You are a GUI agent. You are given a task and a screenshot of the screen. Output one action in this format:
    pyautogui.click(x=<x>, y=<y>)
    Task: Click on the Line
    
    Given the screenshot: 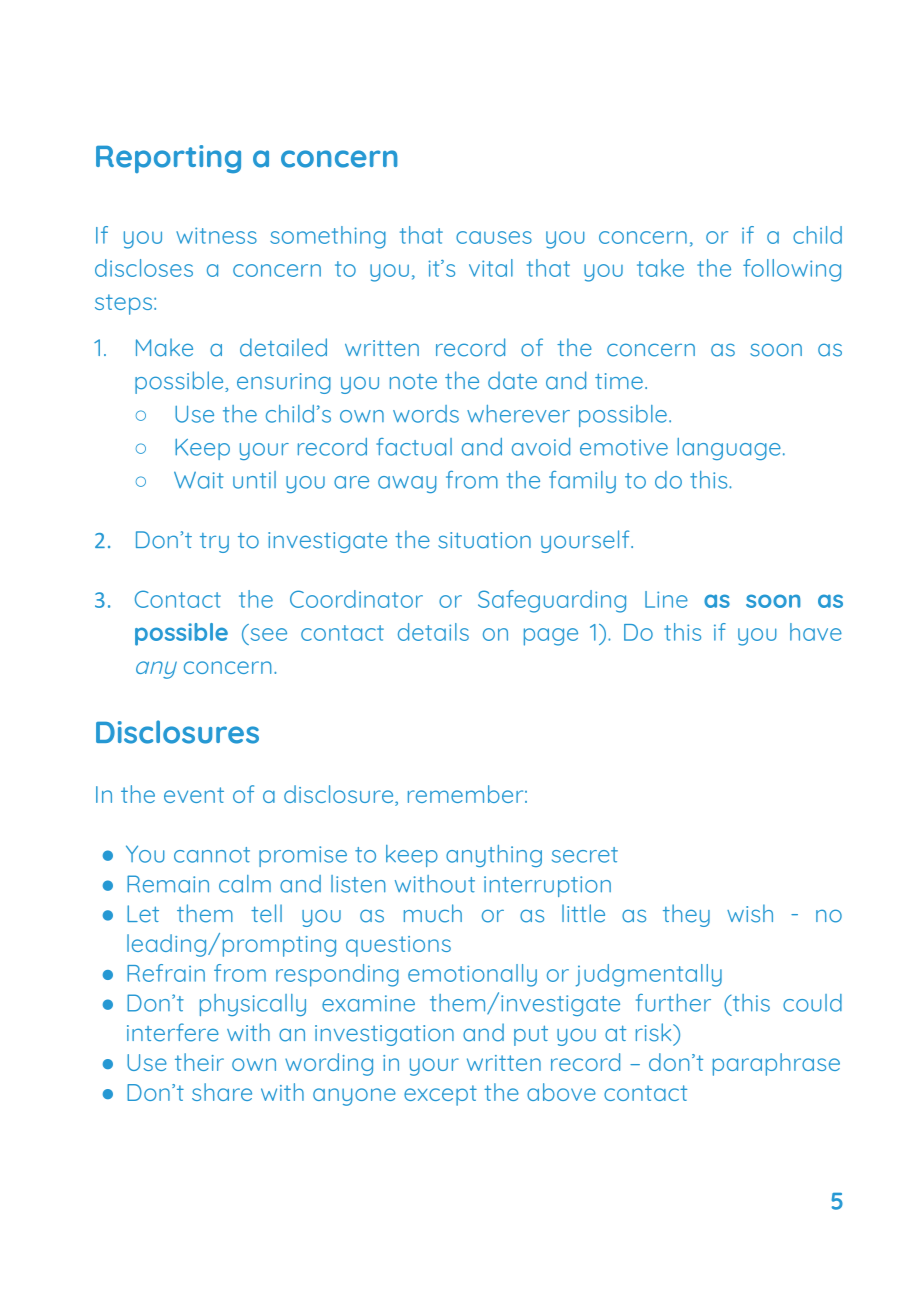 What is the action you would take?
    pyautogui.click(x=666, y=599)
